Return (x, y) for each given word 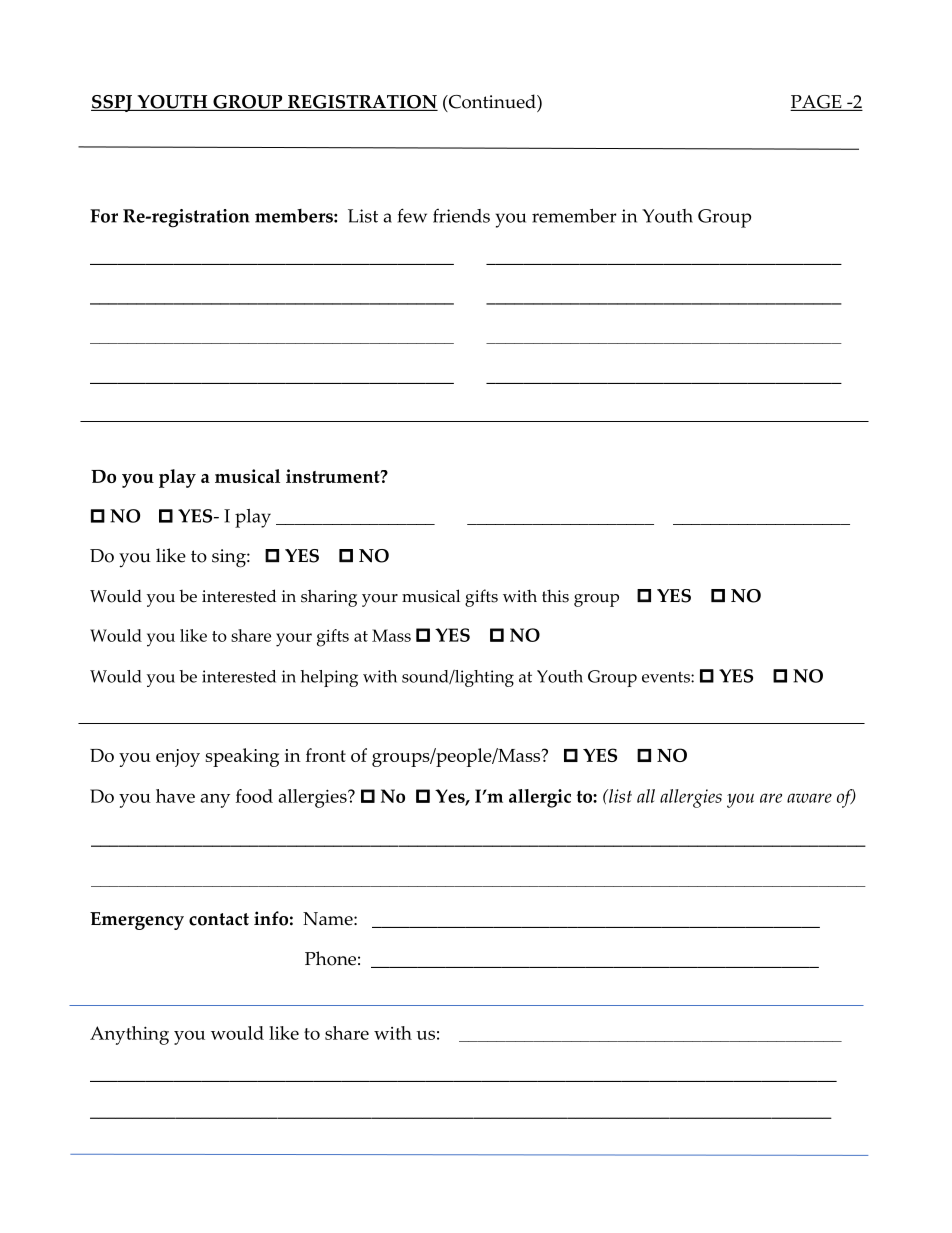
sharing (329, 598)
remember (574, 216)
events (667, 677)
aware (809, 798)
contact (219, 919)
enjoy (178, 758)
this (555, 596)
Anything (129, 1035)
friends (461, 216)
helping (329, 678)
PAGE (817, 103)
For (104, 216)
